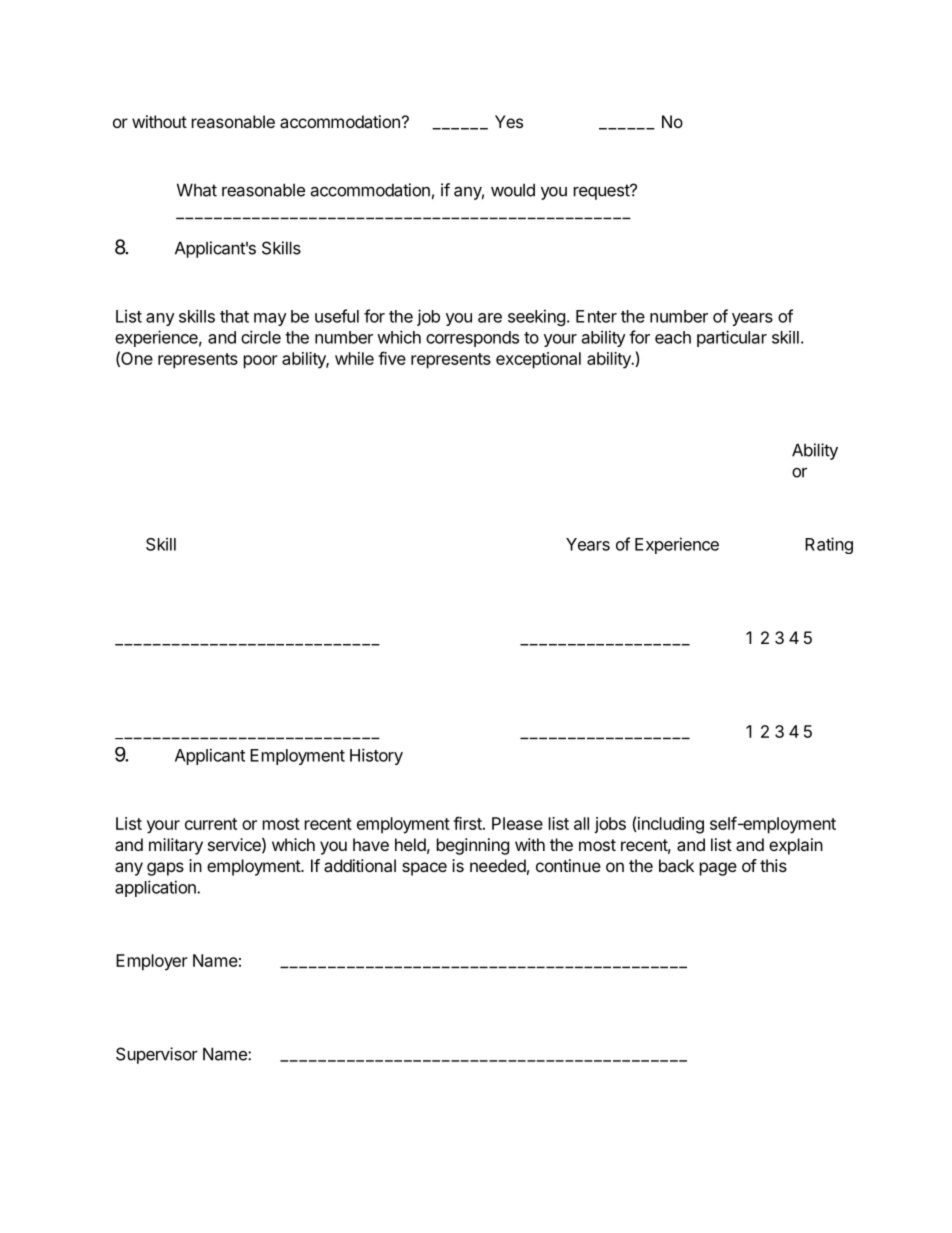 The width and height of the screenshot is (952, 1233). Describe the element at coordinates (671, 825) in the screenshot. I see `including` at that location.
